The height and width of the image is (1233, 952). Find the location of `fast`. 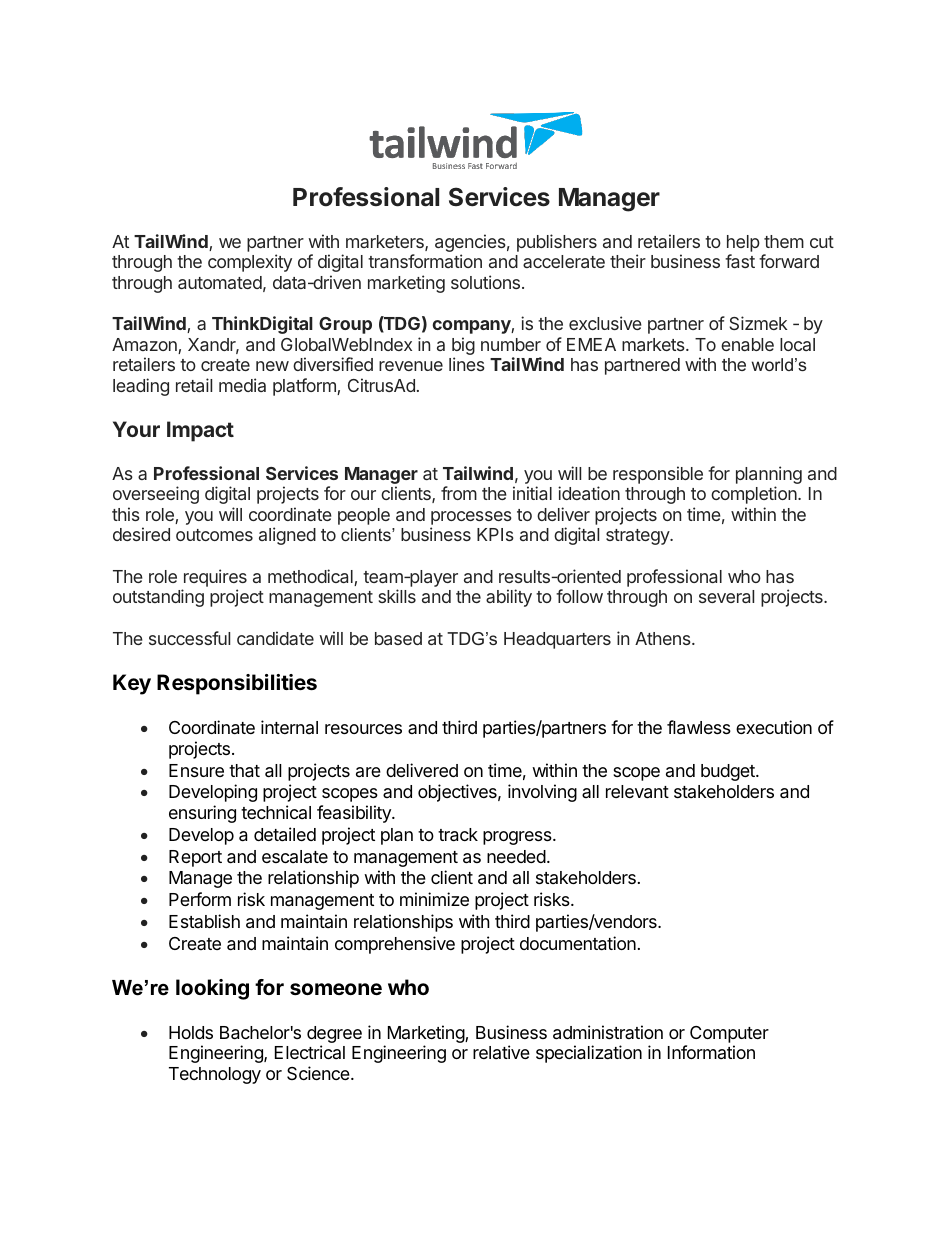

fast is located at coordinates (740, 261).
